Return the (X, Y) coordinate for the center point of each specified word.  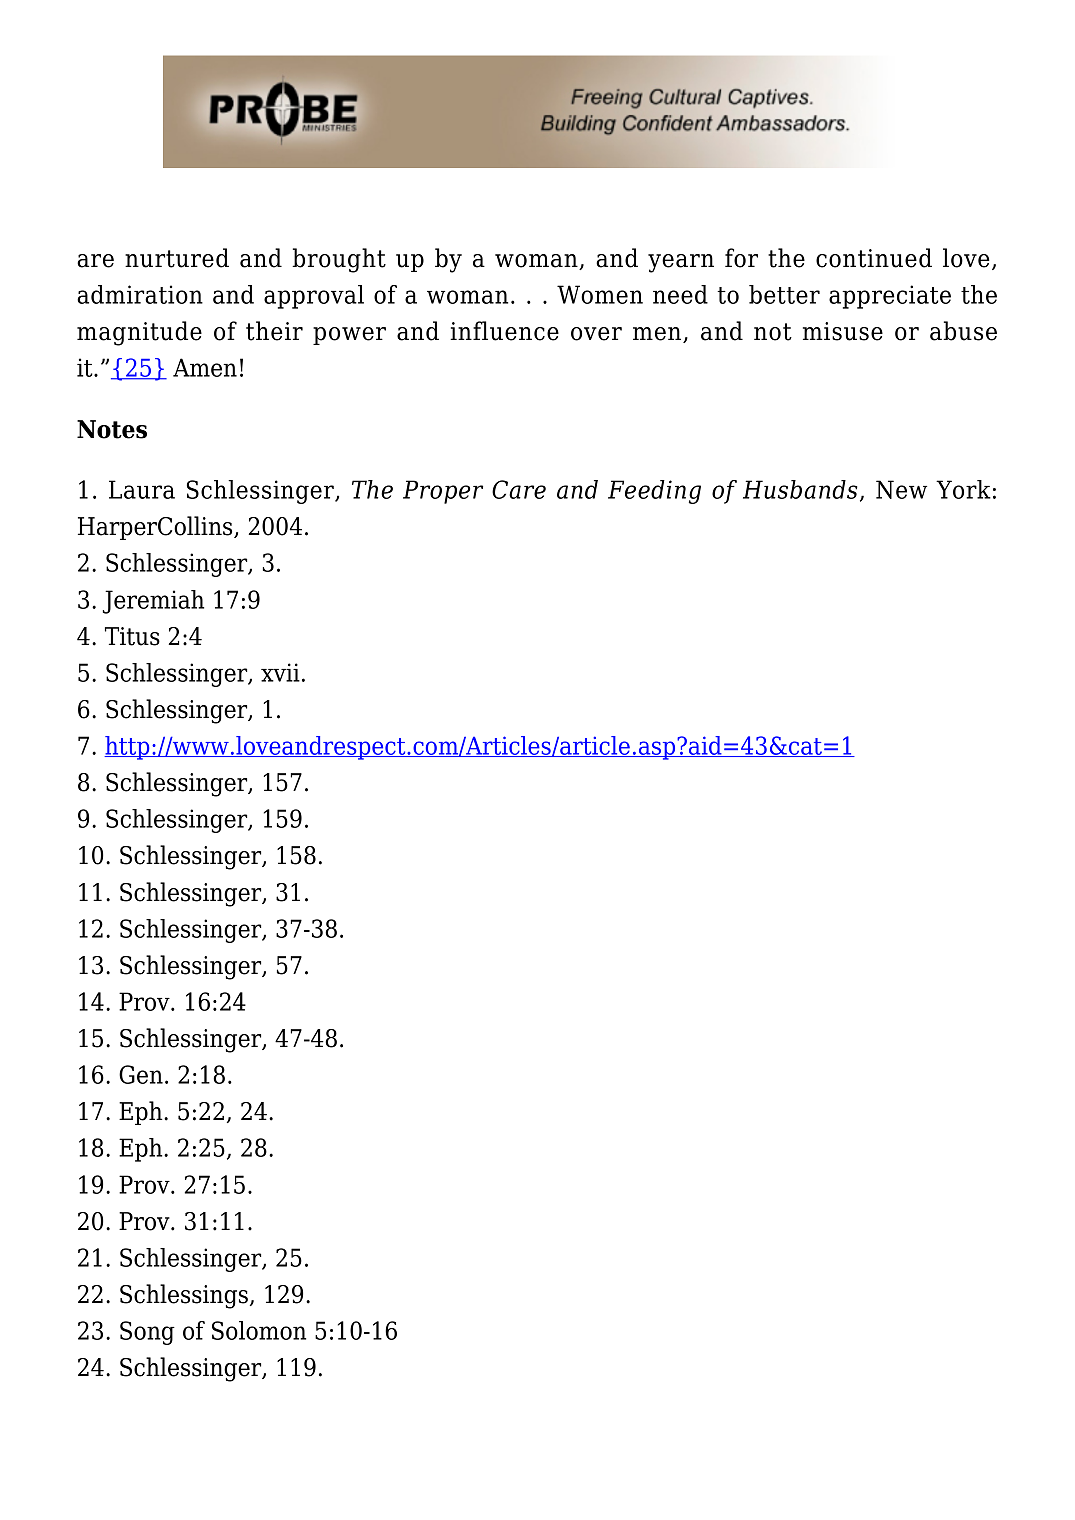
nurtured (177, 258)
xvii (280, 672)
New (901, 489)
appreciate (890, 297)
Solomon (259, 1330)
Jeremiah (153, 602)
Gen (141, 1074)
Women (600, 294)
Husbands (800, 489)
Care (519, 489)
